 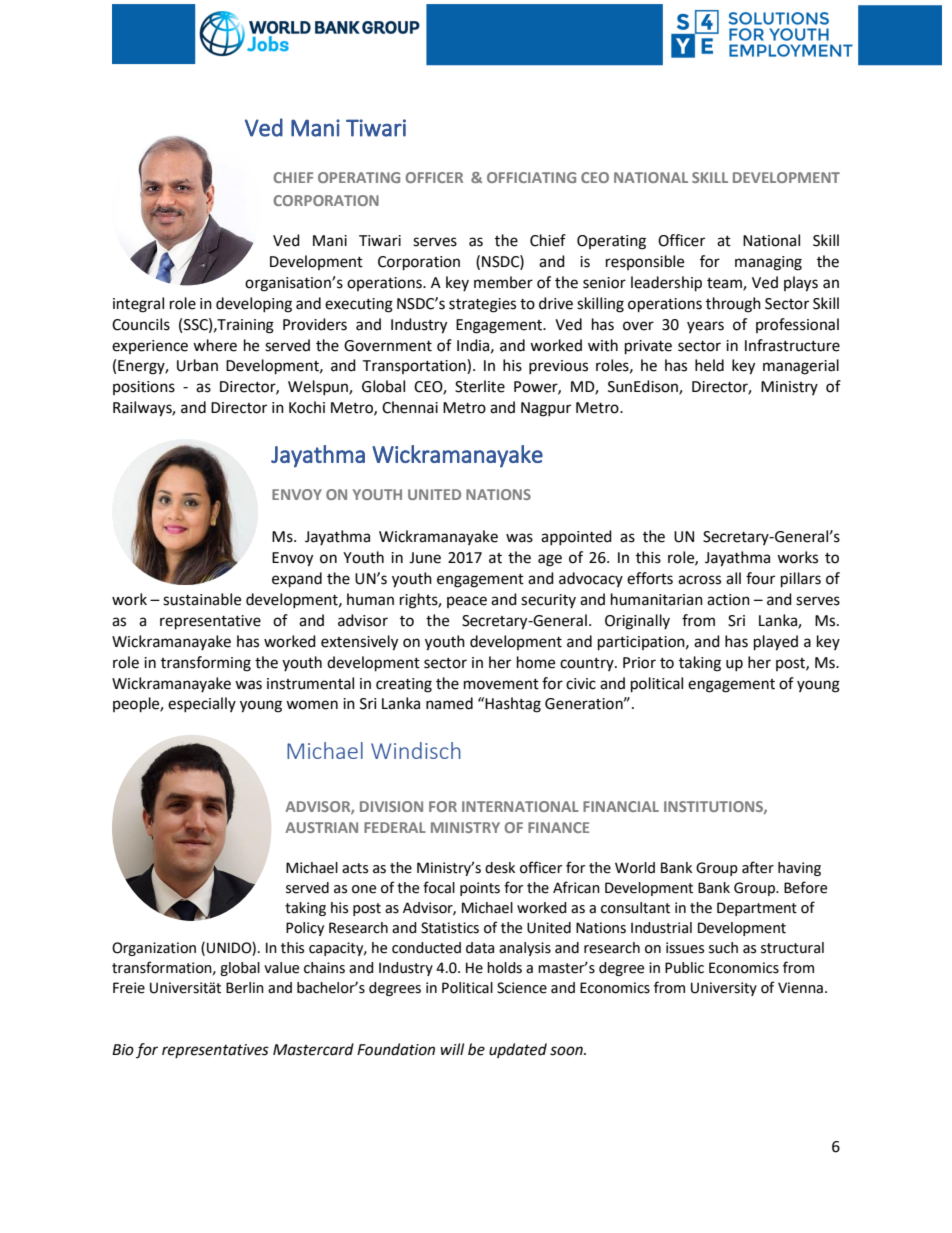 What do you see at coordinates (768, 263) in the screenshot?
I see `managing` at bounding box center [768, 263].
